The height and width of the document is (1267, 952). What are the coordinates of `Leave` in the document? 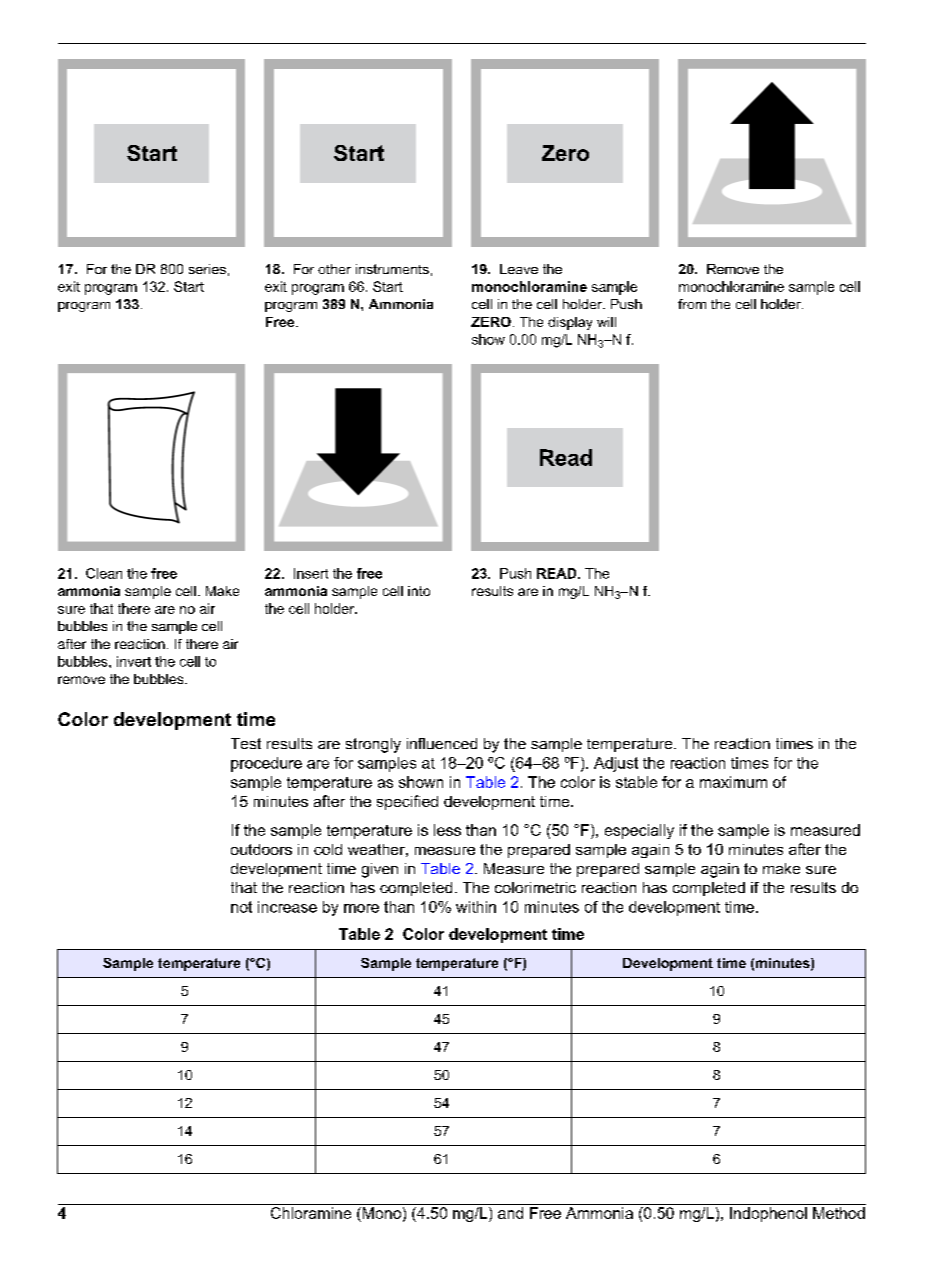 It's located at (519, 269).
